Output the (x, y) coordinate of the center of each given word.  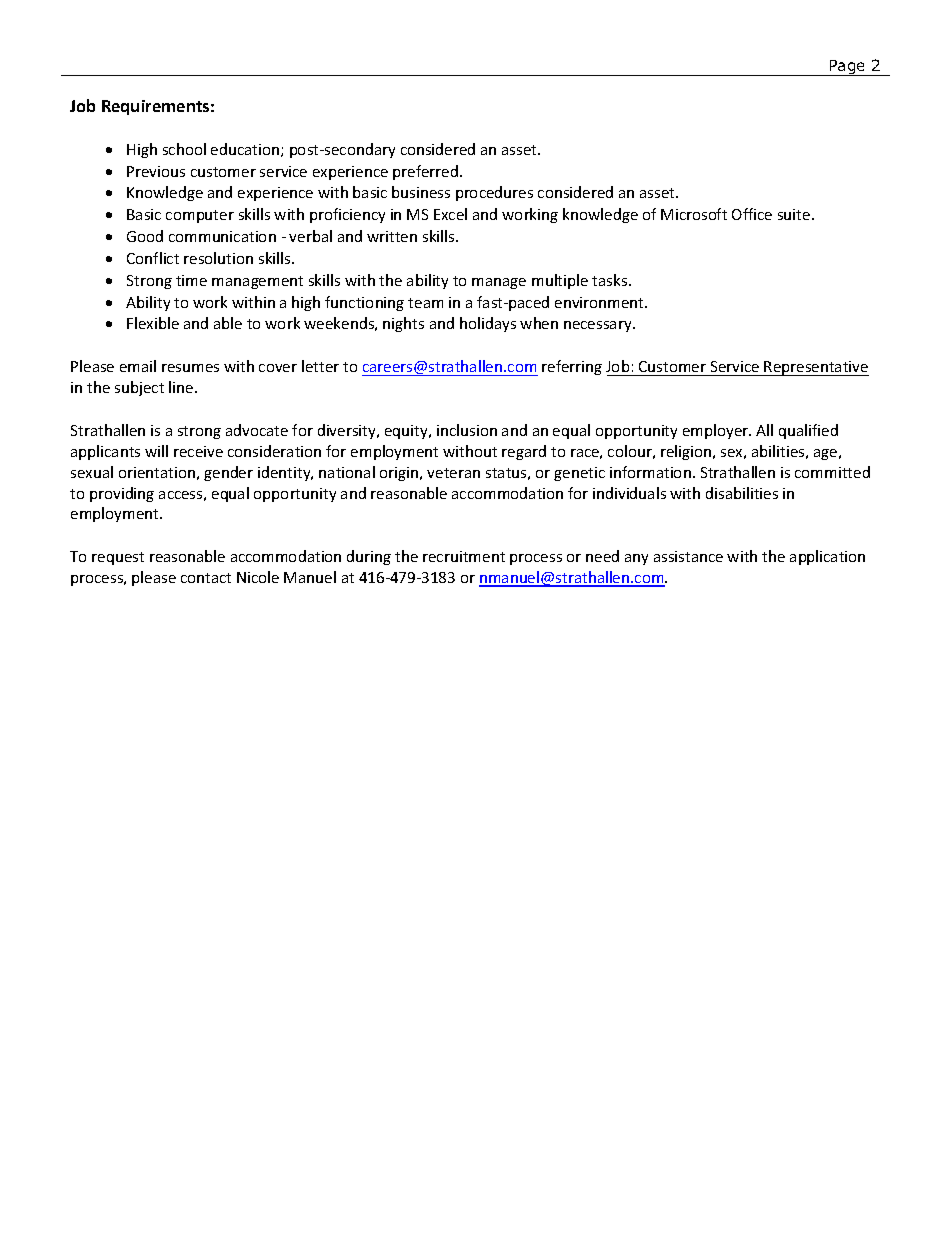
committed (832, 472)
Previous (156, 171)
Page (848, 68)
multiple (560, 281)
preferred (427, 172)
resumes (190, 368)
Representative (816, 368)
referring (572, 367)
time (191, 280)
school (184, 149)
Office (752, 214)
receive (198, 451)
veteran (453, 473)
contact (206, 578)
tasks (611, 280)
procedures (494, 193)
